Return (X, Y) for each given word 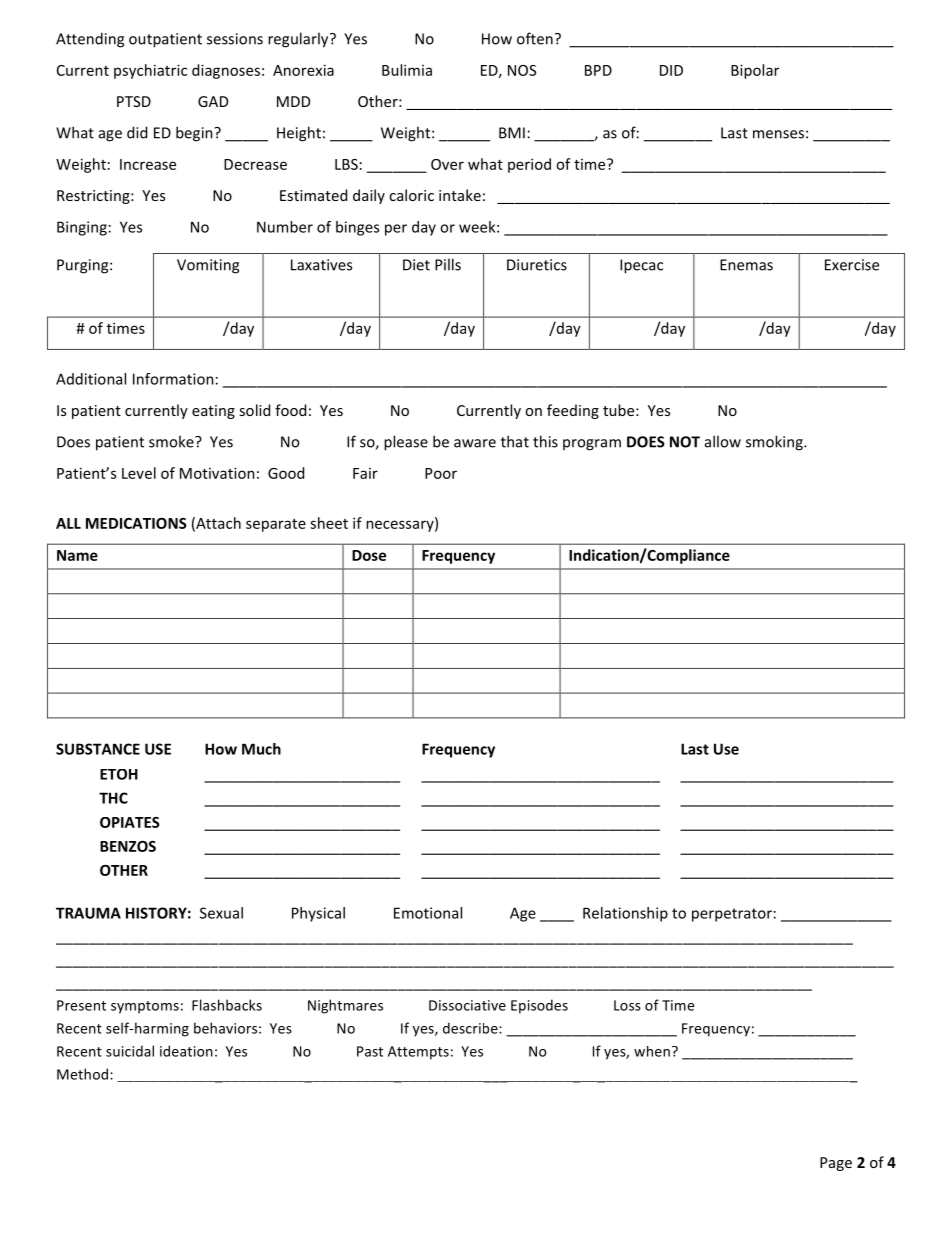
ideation (186, 1051)
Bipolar (755, 71)
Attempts (418, 1053)
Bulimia (407, 70)
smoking (775, 443)
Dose (369, 555)
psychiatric (150, 71)
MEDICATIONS (136, 523)
